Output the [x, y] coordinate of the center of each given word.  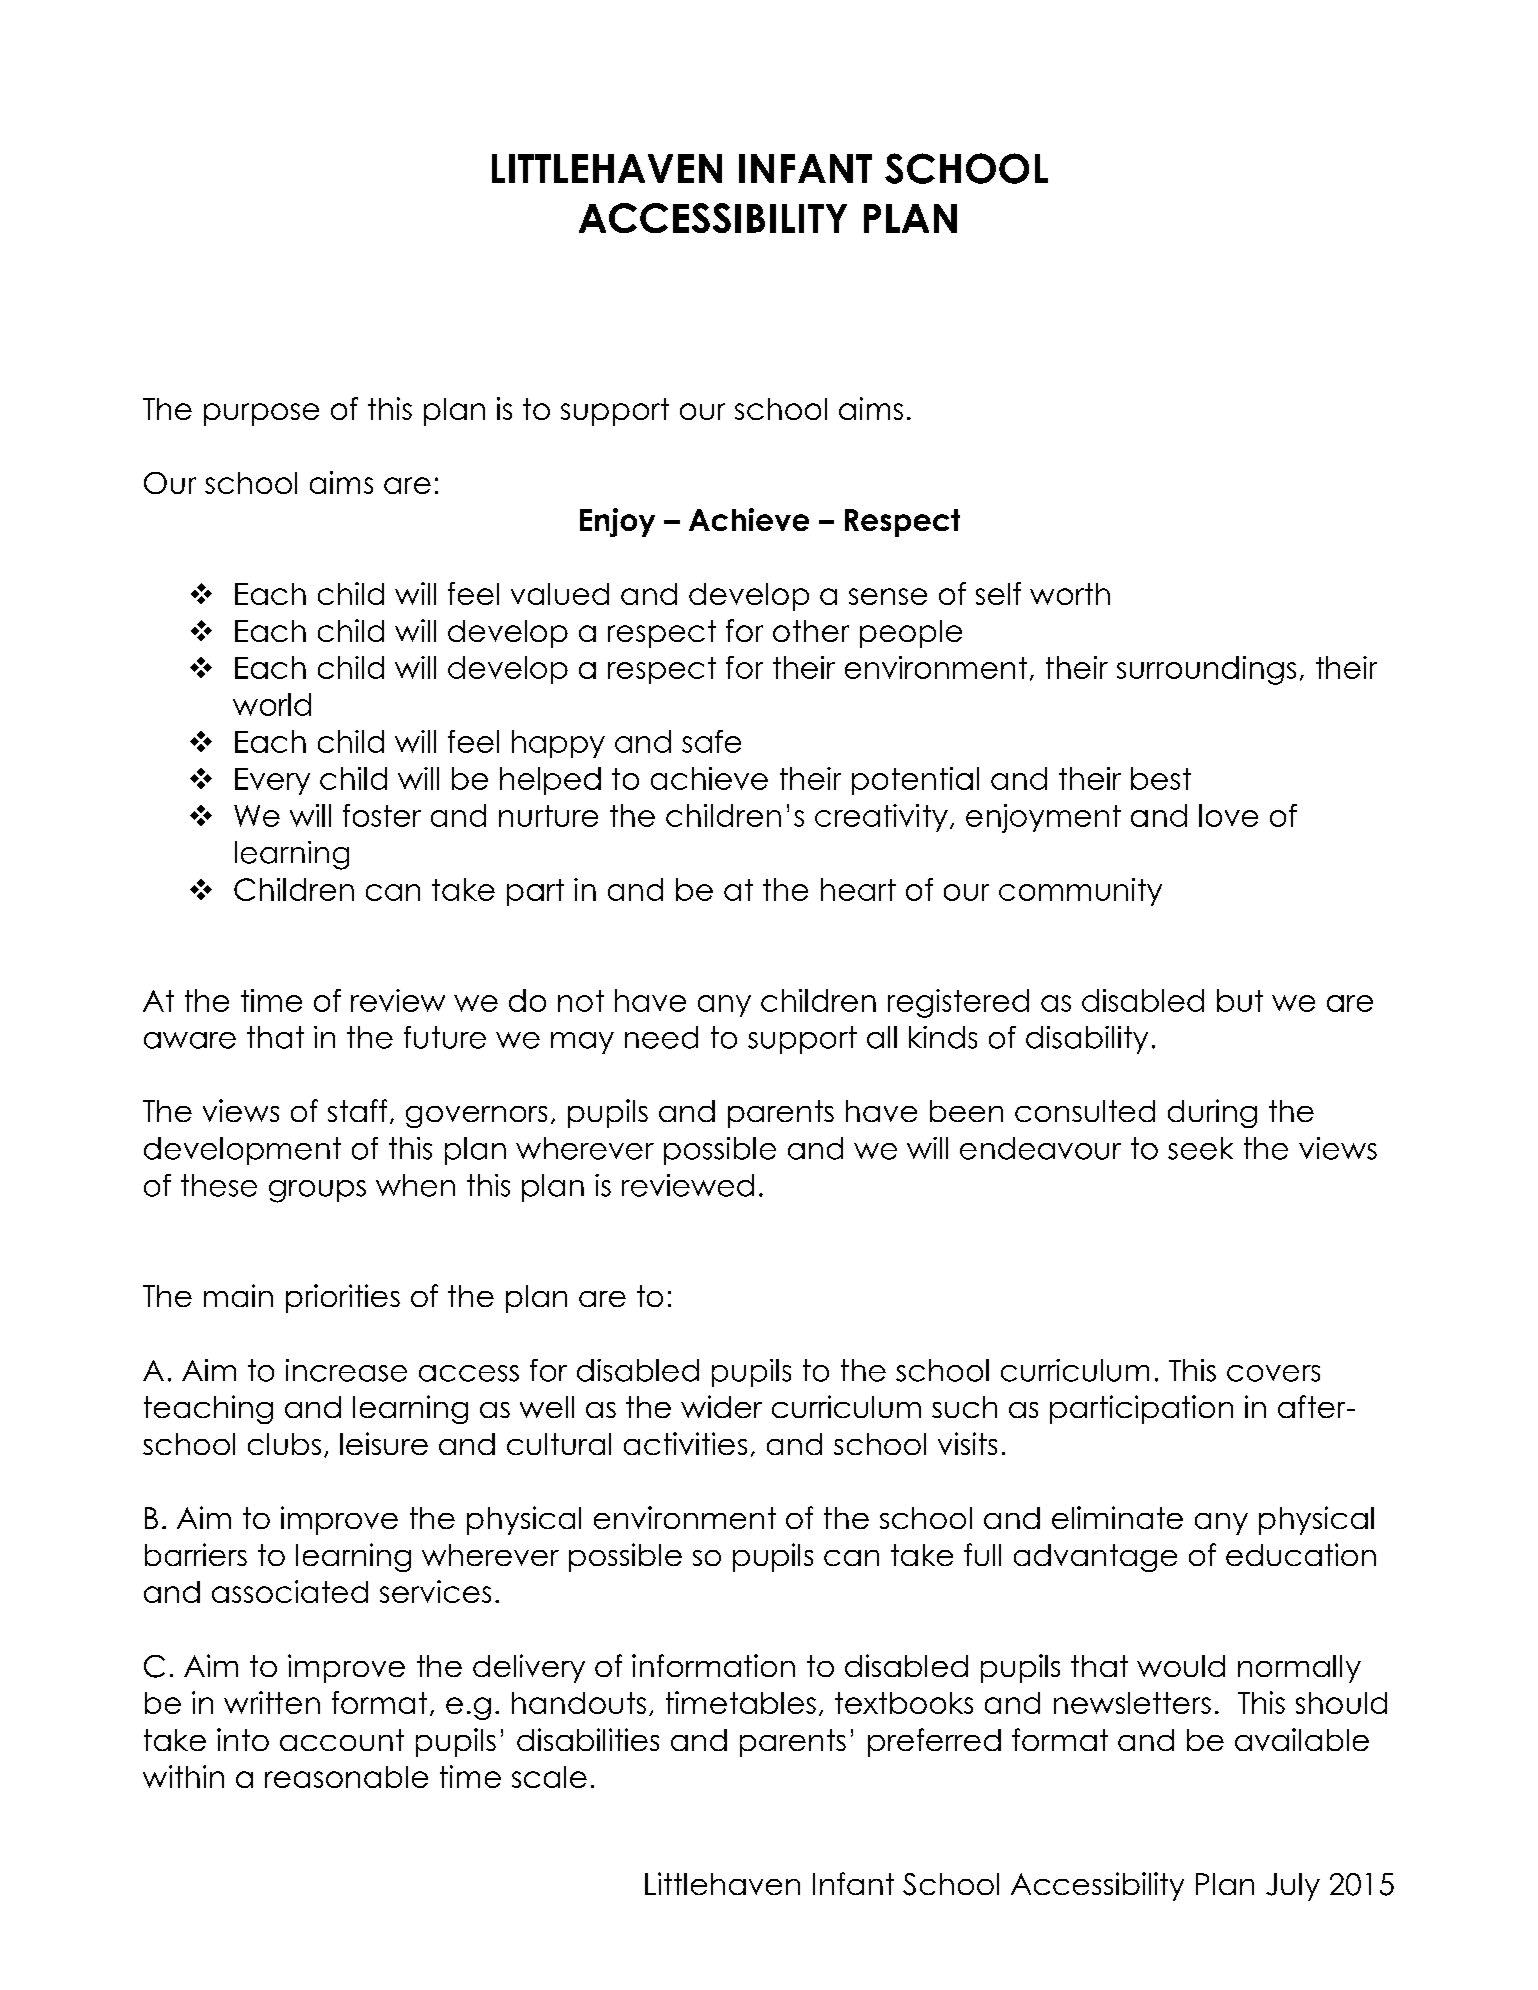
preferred [934, 1742]
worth [1070, 594]
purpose [261, 414]
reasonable [346, 1777]
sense [888, 596]
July [1293, 1887]
